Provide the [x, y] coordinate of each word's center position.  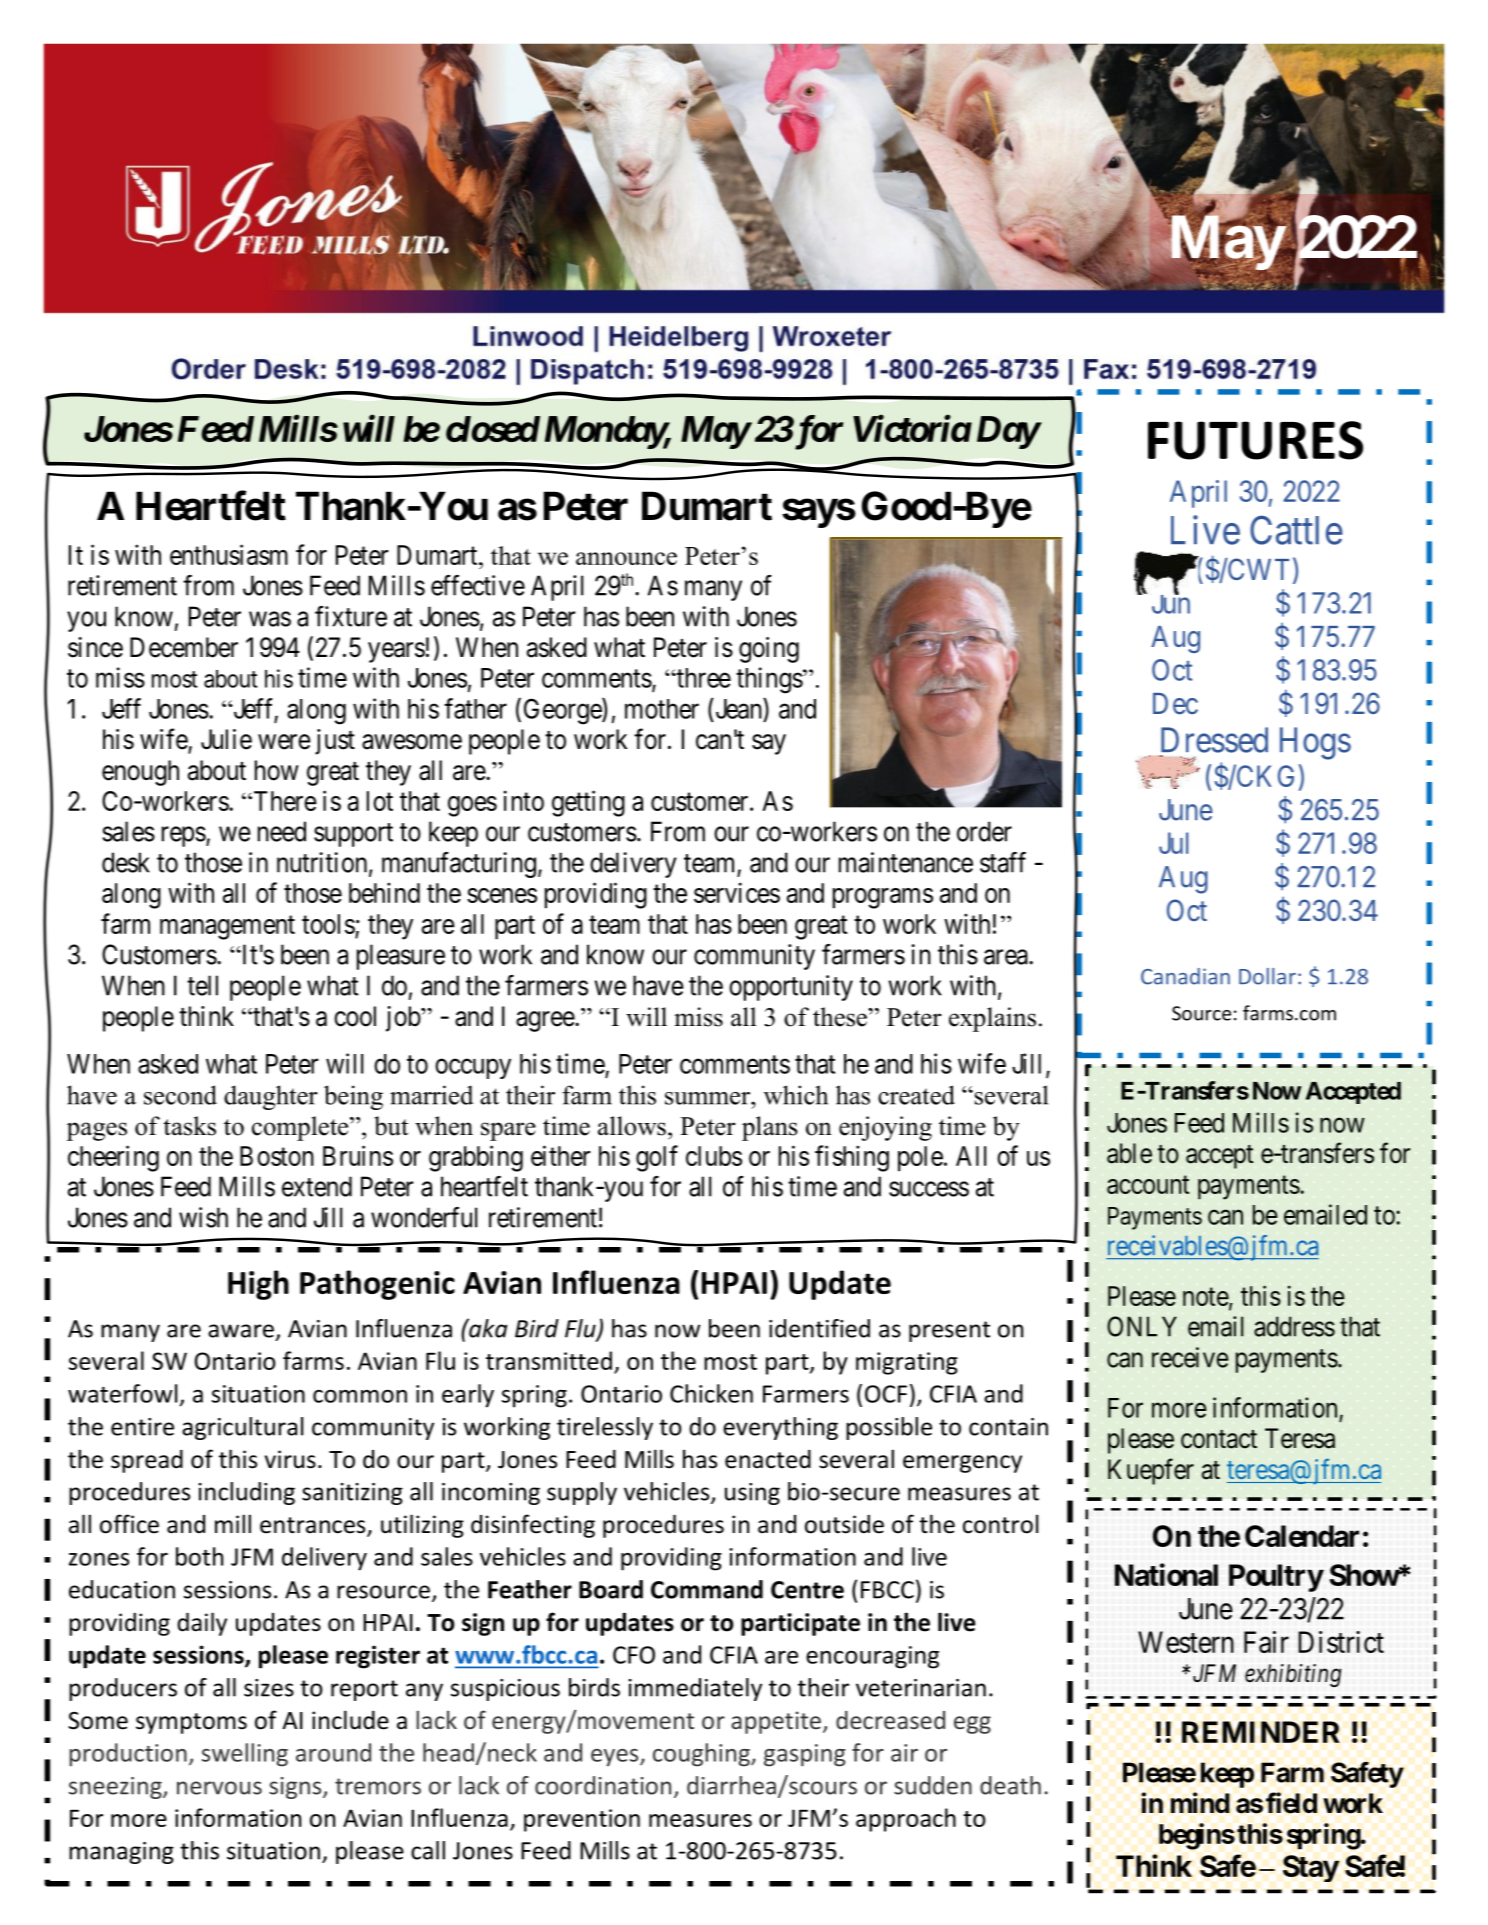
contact [1219, 1439]
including [246, 1493]
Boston [277, 1156]
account [1148, 1185]
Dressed [1214, 740]
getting [588, 803]
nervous [219, 1788]
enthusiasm [229, 554]
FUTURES [1255, 440]
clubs [714, 1156]
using [752, 1494]
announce [626, 558]
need [282, 831]
